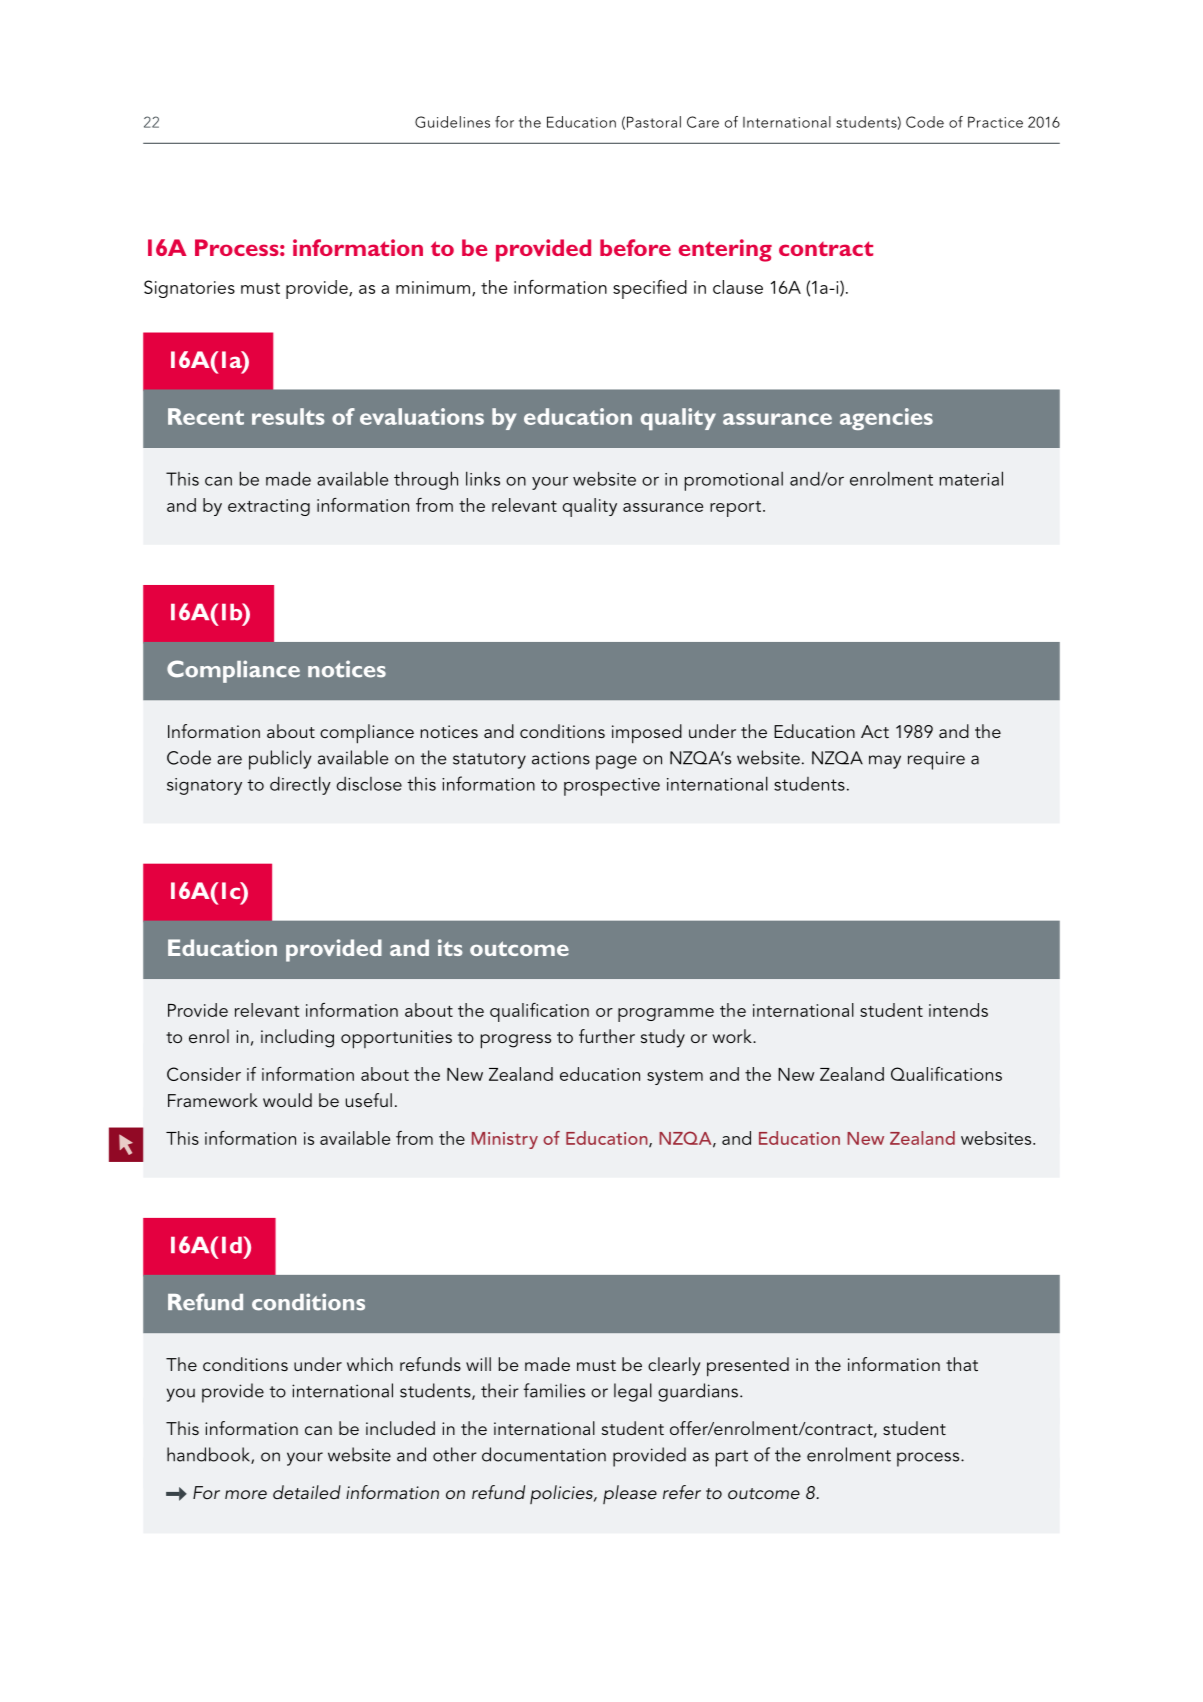 Image resolution: width=1203 pixels, height=1702 pixels. Describe the element at coordinates (885, 762) in the screenshot. I see `may` at that location.
